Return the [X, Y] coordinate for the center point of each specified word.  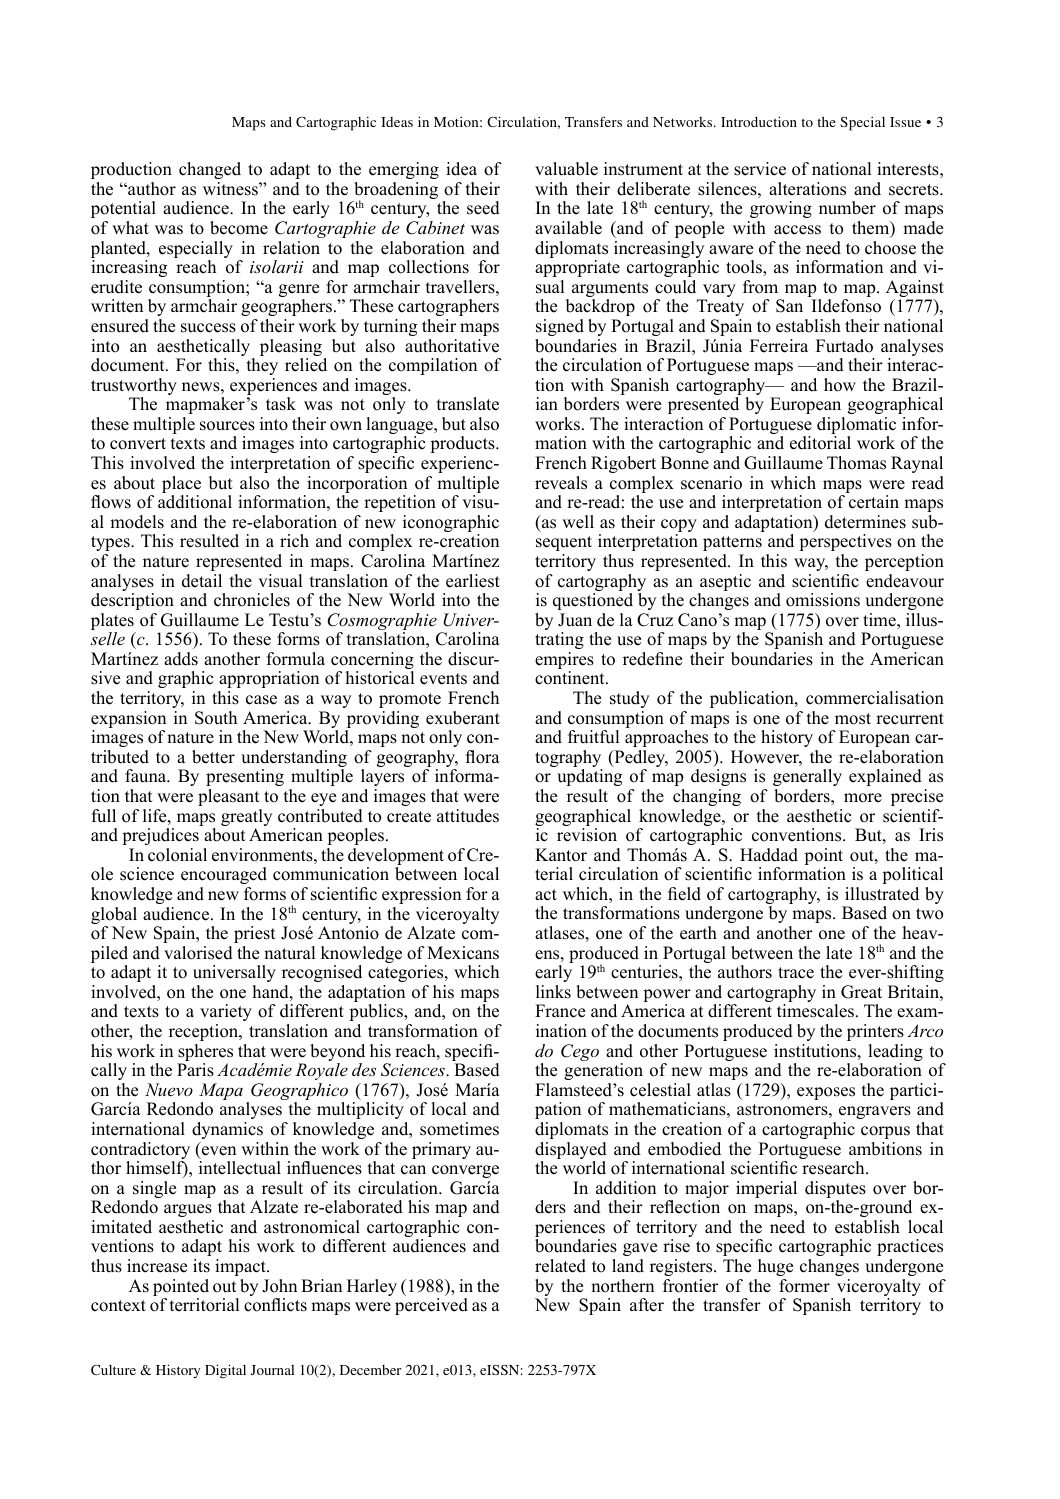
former [804, 1286]
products [463, 444]
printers [875, 1032]
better [213, 757]
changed [210, 170]
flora [483, 757]
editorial [820, 443]
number [847, 208]
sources [227, 426]
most [853, 719]
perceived [431, 1306]
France [560, 1011]
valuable [566, 169]
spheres [205, 1054]
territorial [205, 1305]
